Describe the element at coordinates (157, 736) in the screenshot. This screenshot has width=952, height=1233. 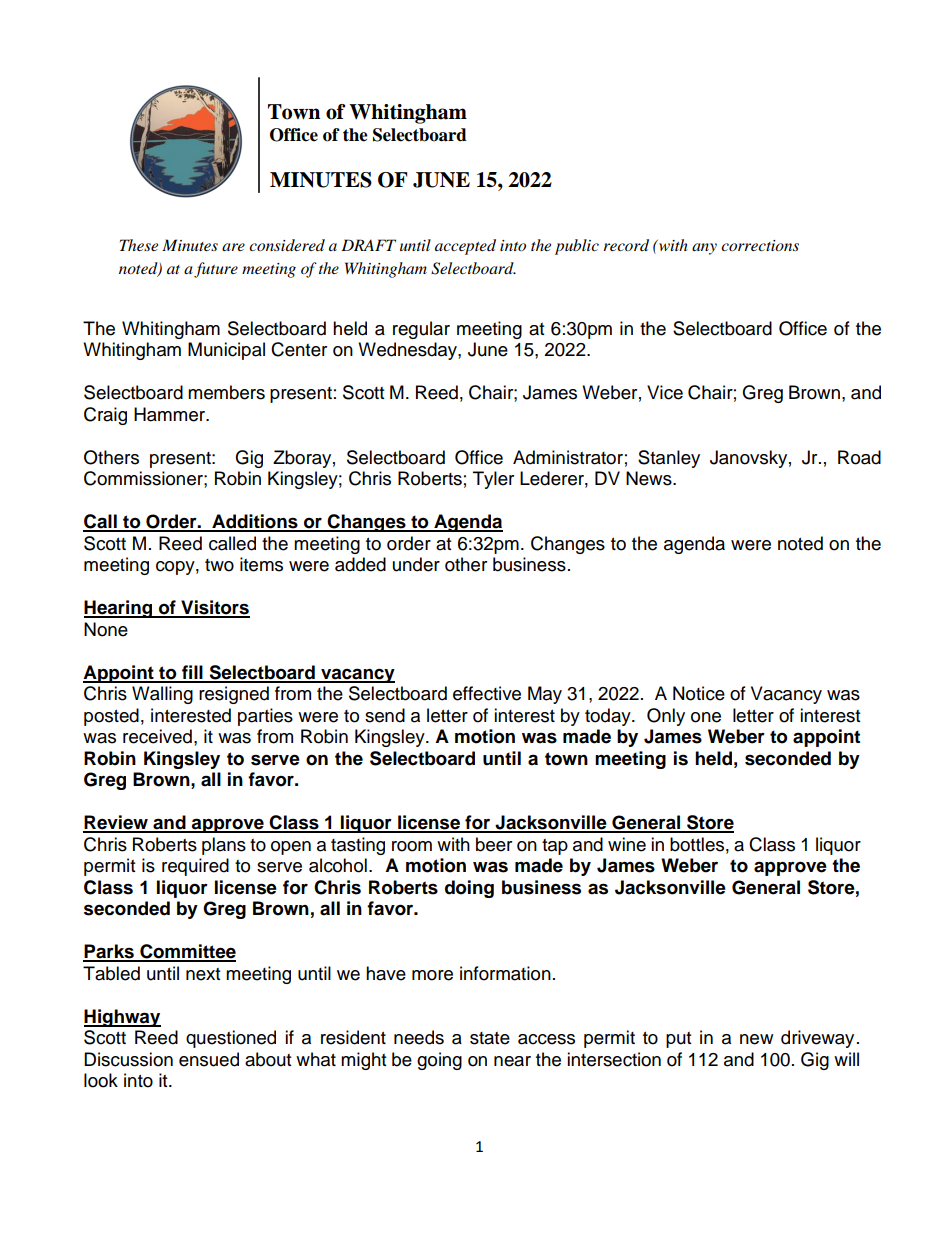
I see `received` at that location.
